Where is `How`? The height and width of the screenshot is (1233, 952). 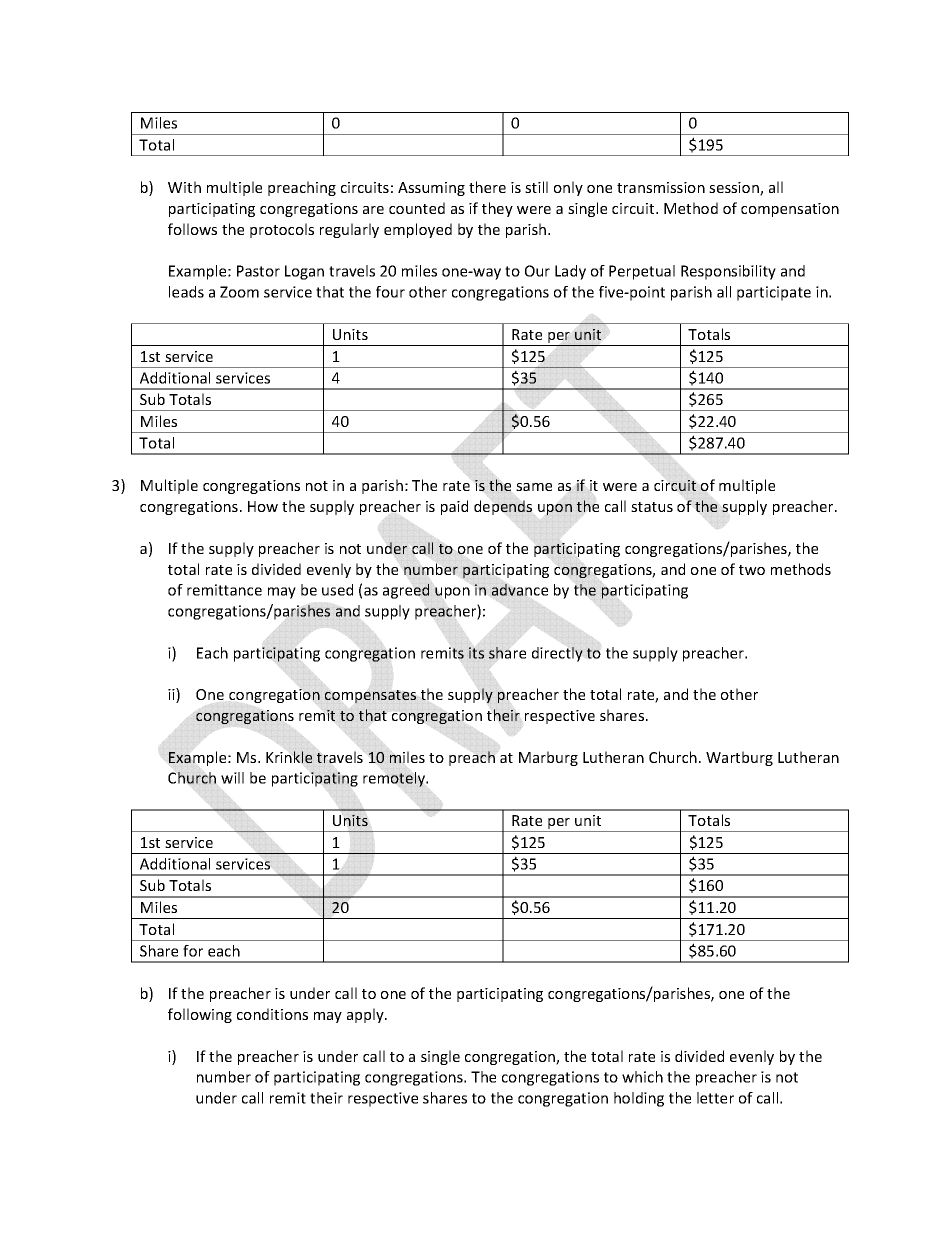 How is located at coordinates (263, 506).
